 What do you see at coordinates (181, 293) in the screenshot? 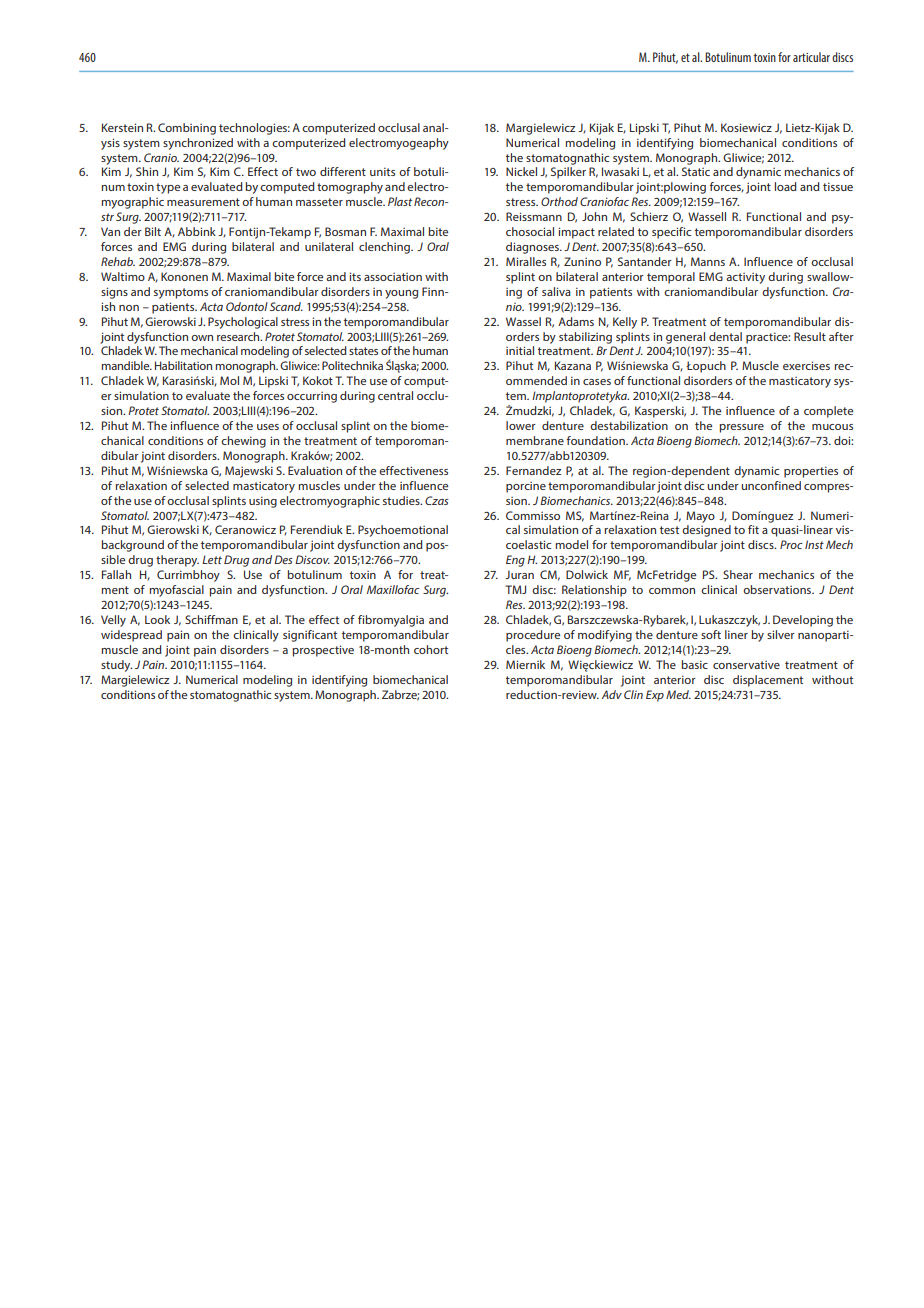
I see `symptoms` at bounding box center [181, 293].
